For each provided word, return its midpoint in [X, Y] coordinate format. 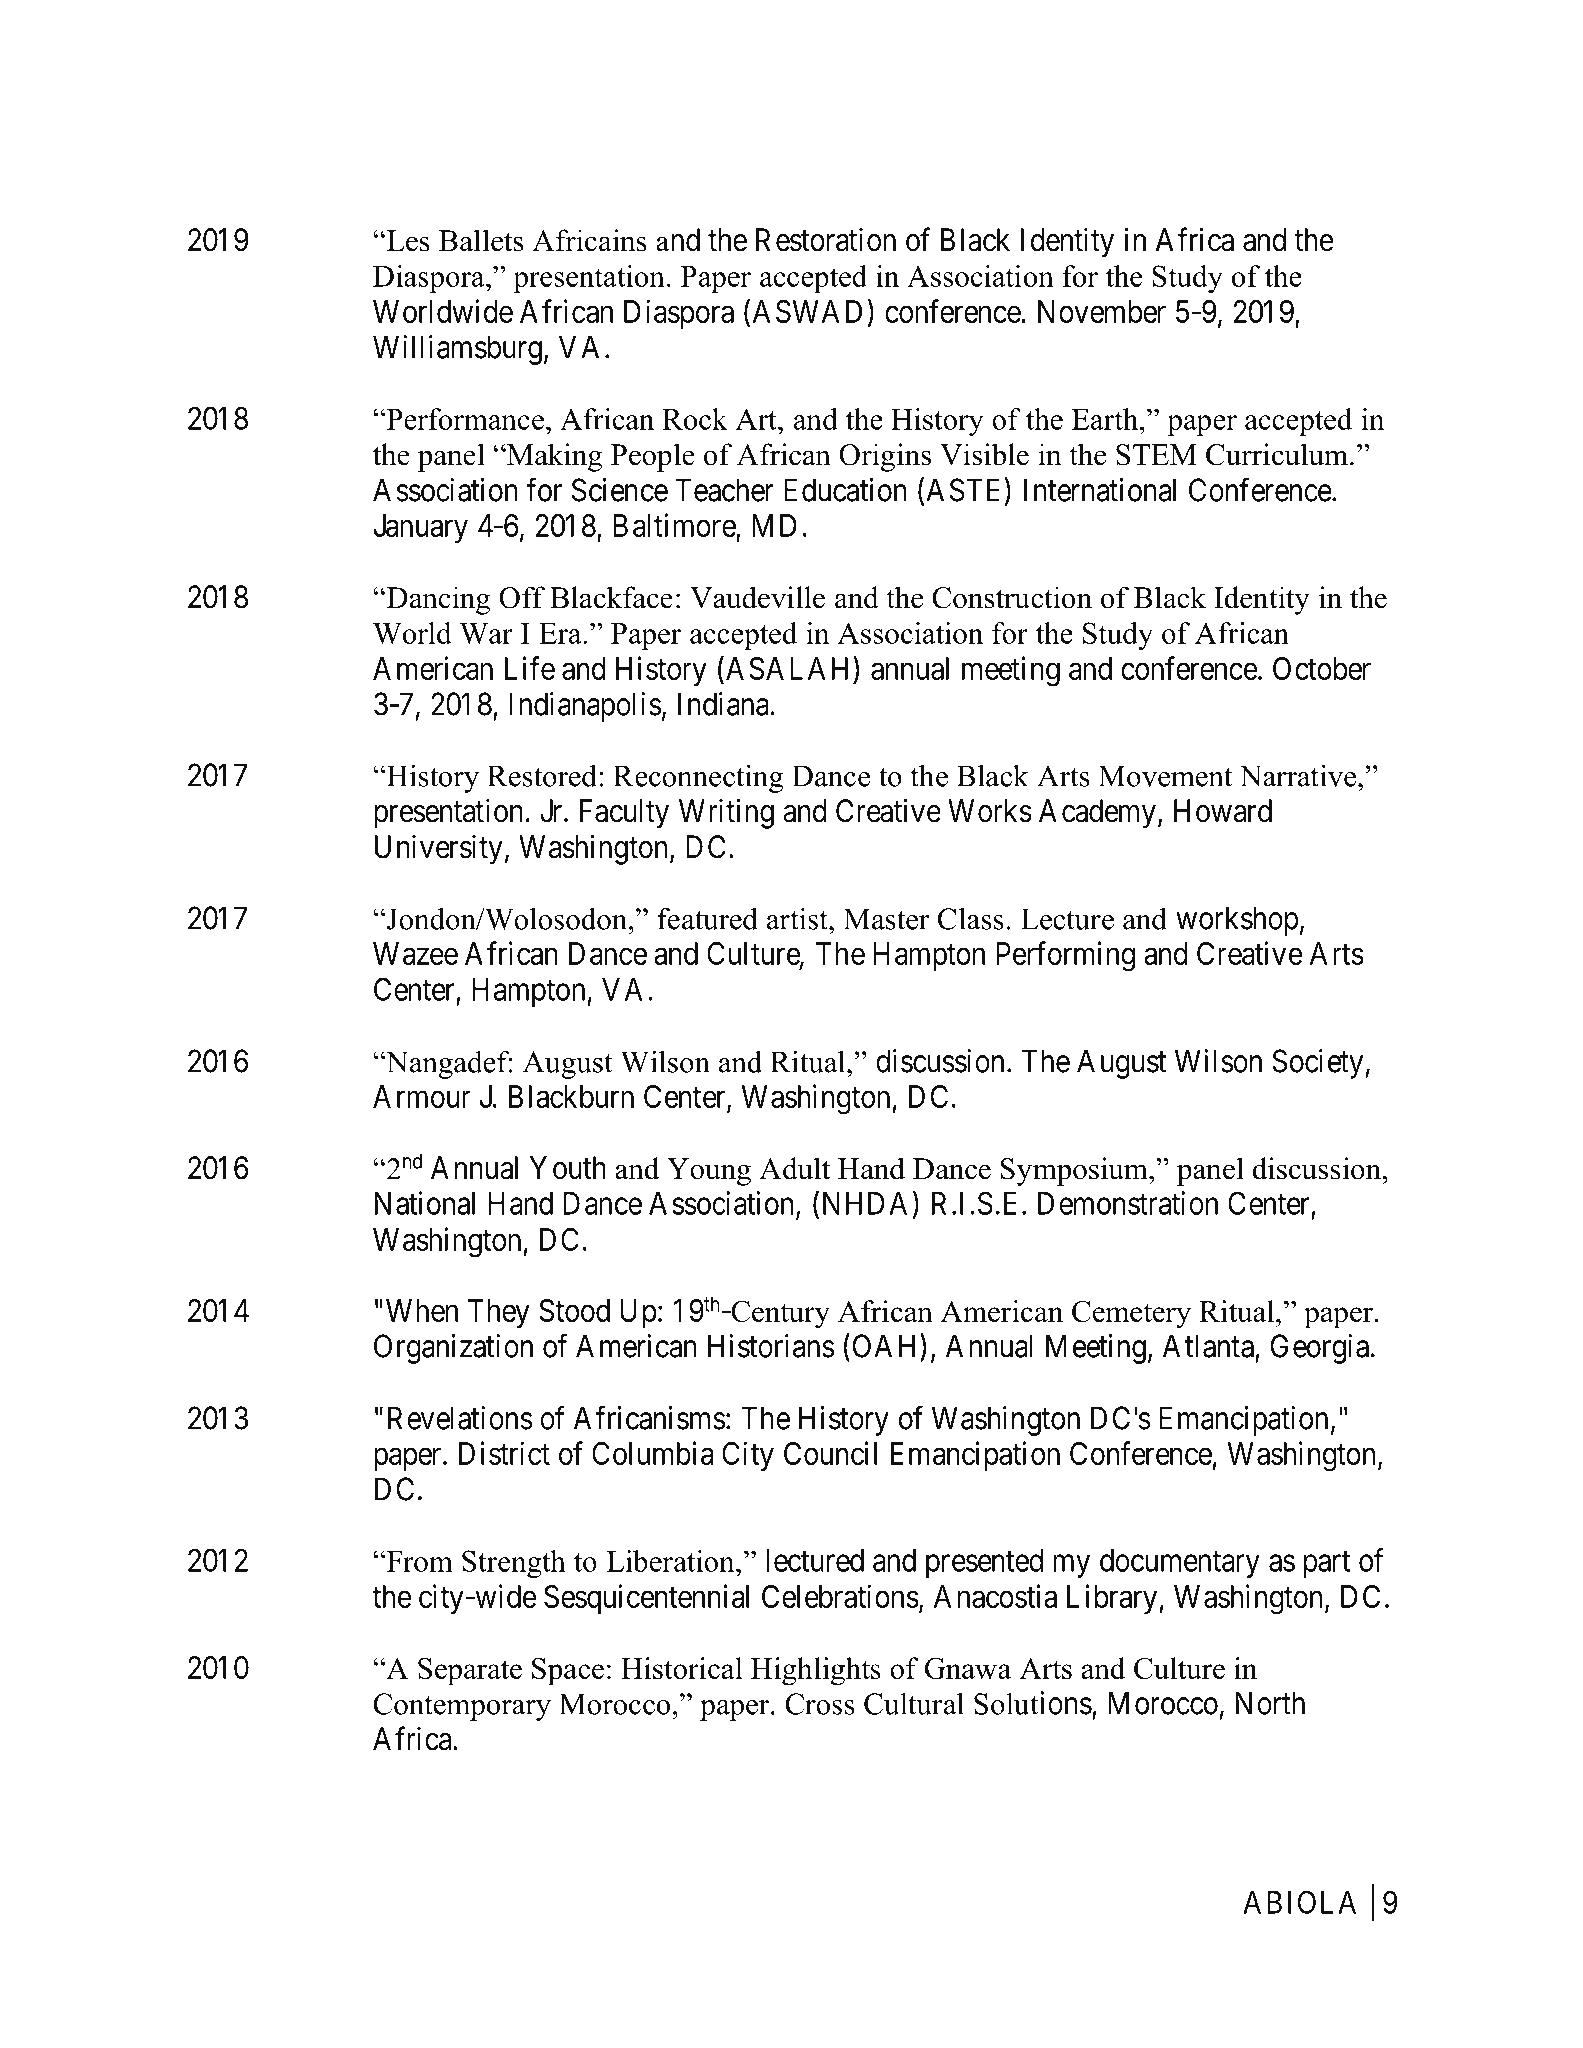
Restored [542, 776]
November [1102, 311]
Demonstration [1128, 1203]
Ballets [481, 240]
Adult [794, 1168]
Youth [568, 1168]
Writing [726, 813]
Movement [1165, 776]
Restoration [826, 239]
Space [568, 1671]
